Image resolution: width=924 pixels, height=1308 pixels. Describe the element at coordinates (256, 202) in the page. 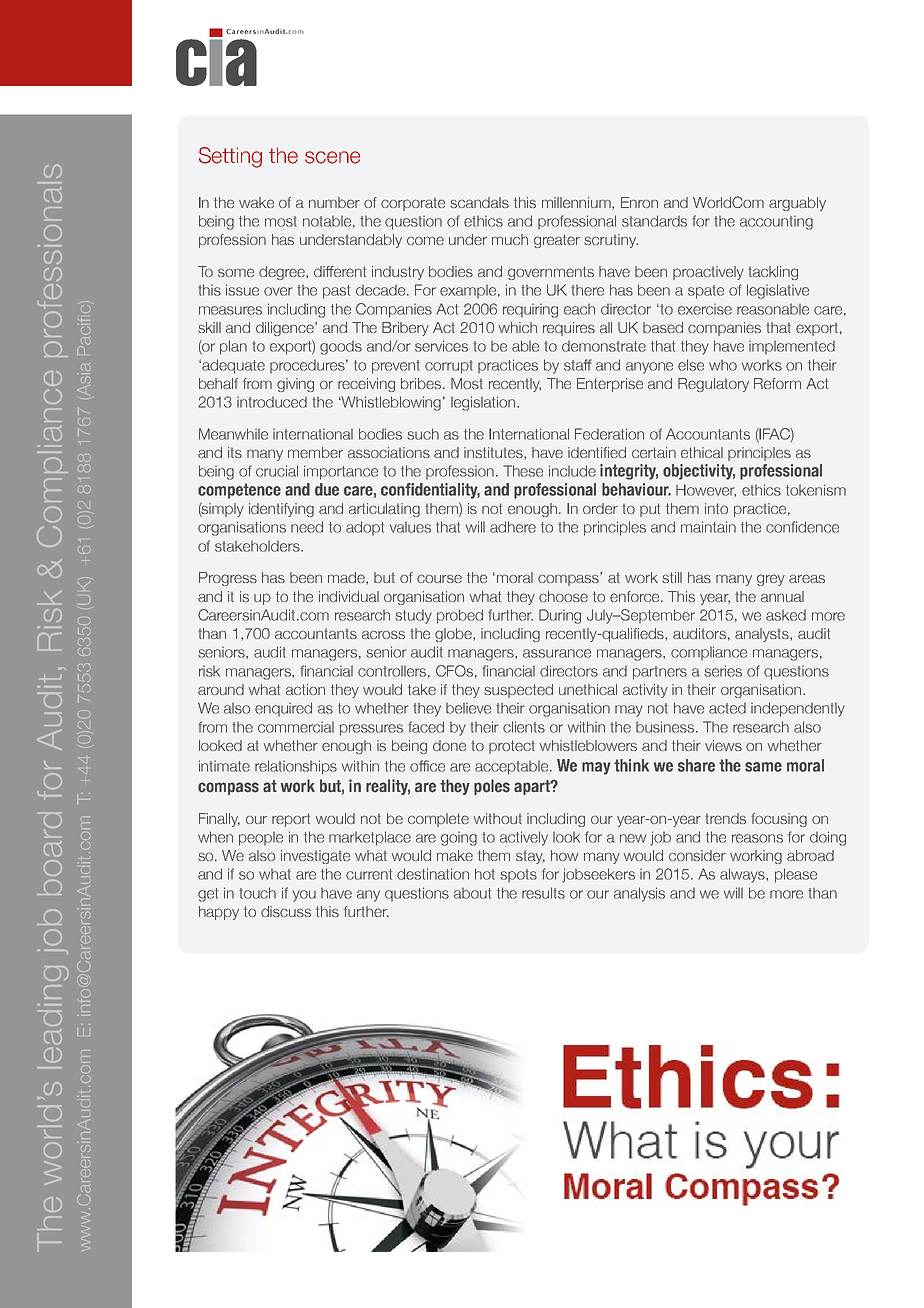

I see `wake` at that location.
